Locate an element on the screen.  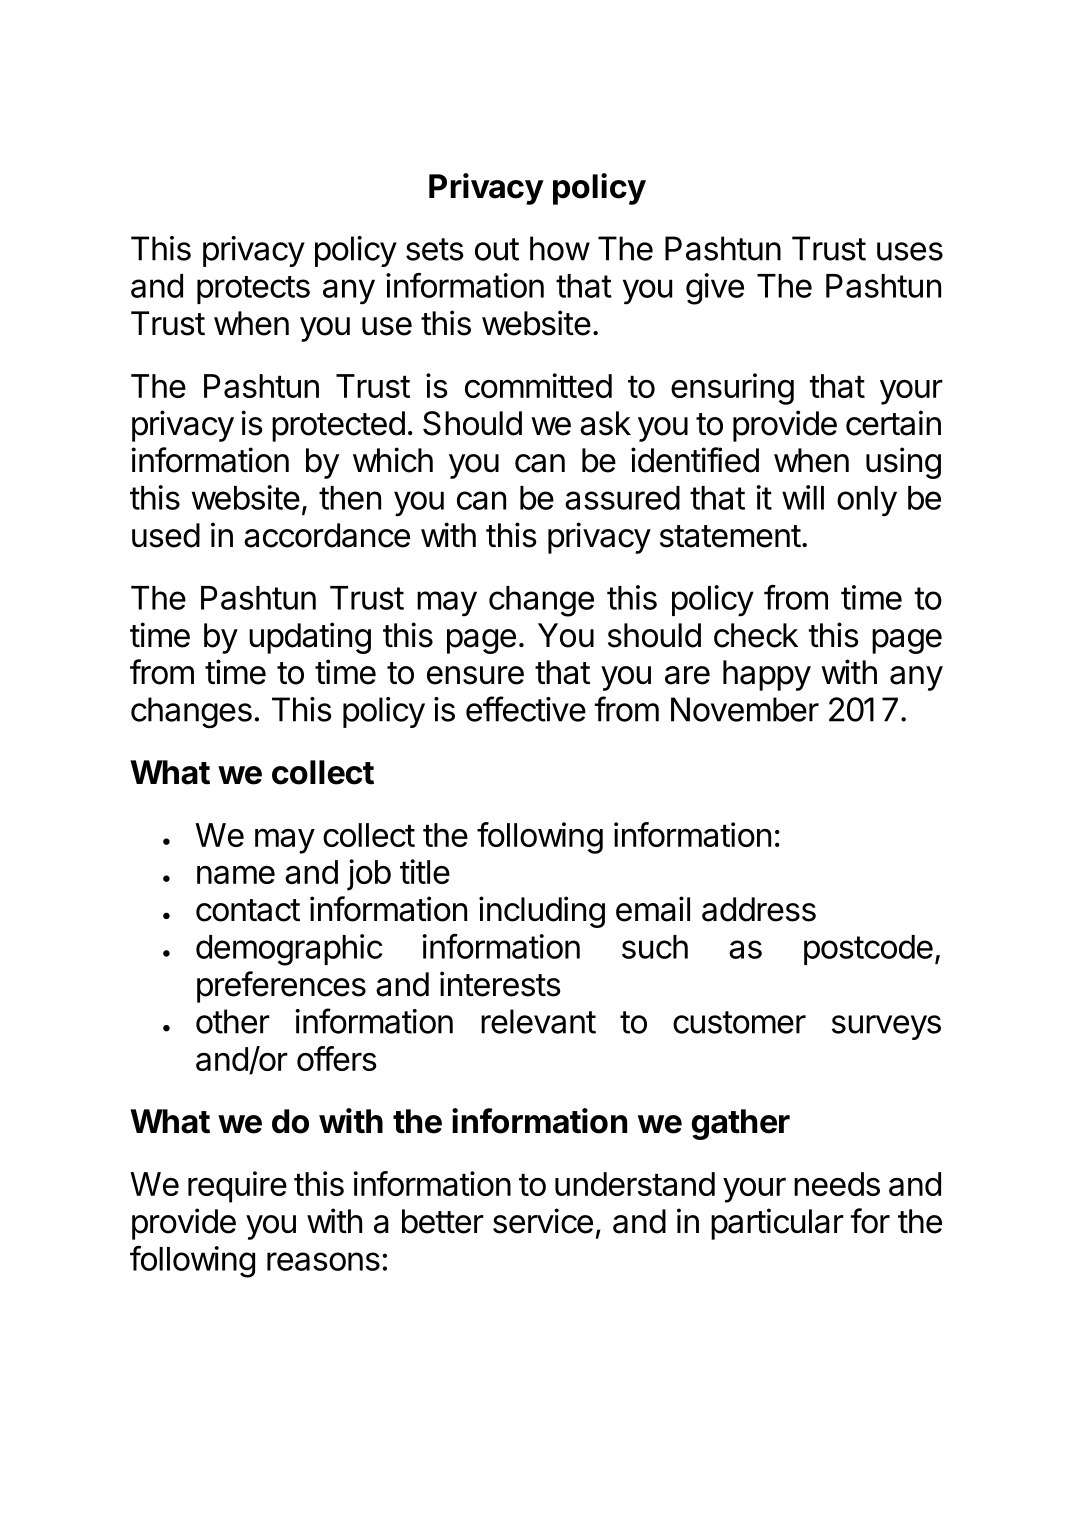
service is located at coordinates (543, 1221).
